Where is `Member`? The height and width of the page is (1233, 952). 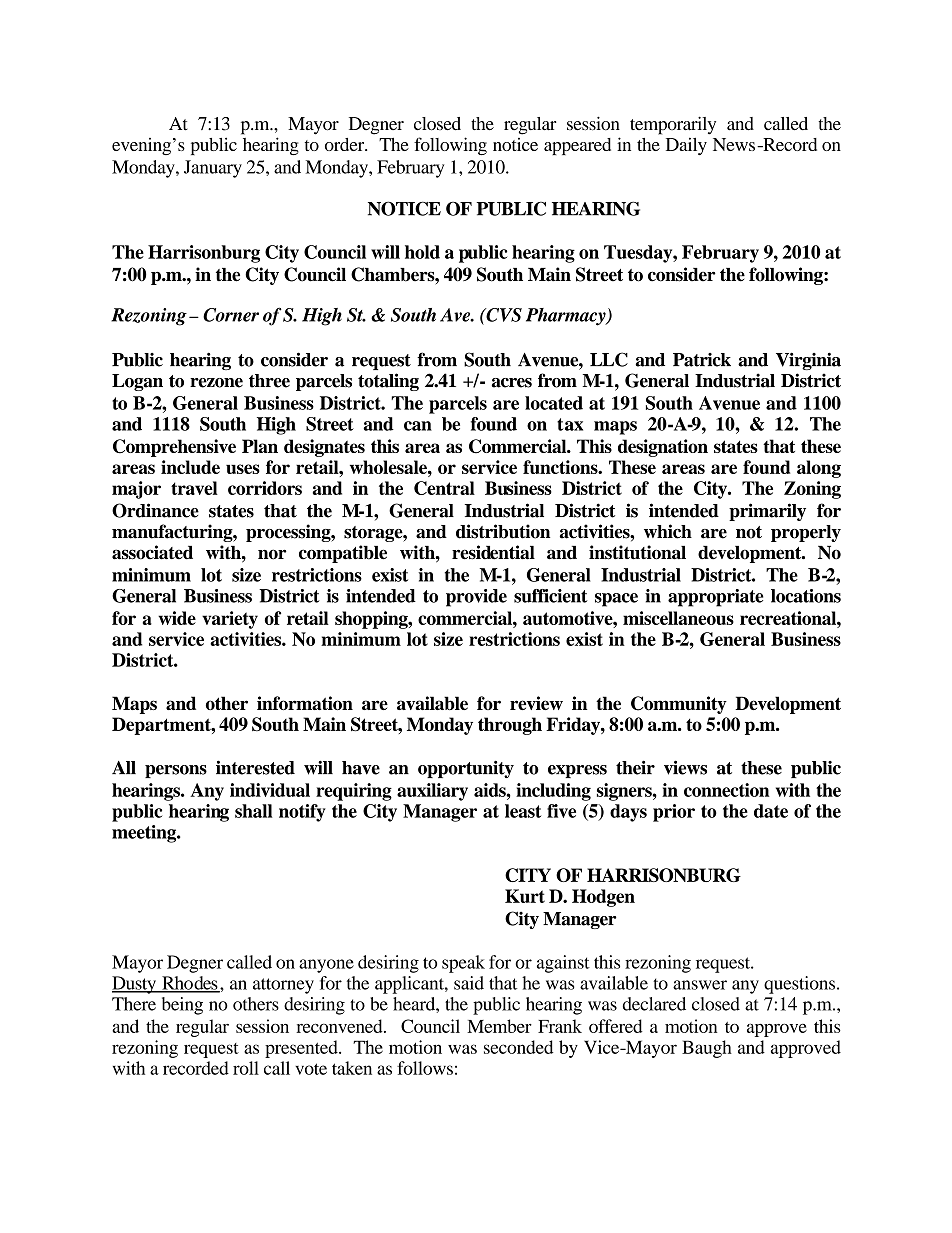
Member is located at coordinates (499, 1026).
